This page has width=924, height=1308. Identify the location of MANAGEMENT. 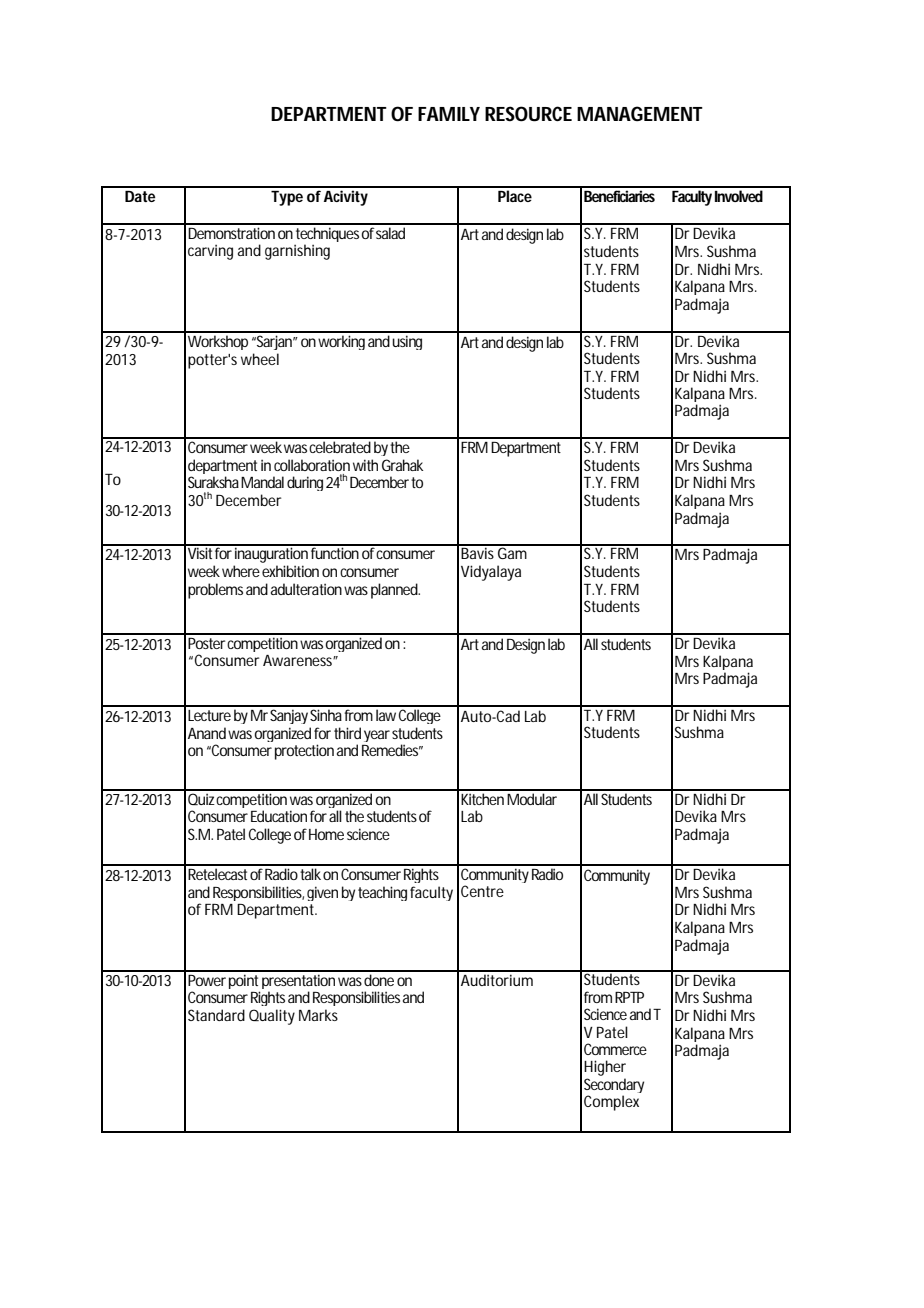
(640, 113).
